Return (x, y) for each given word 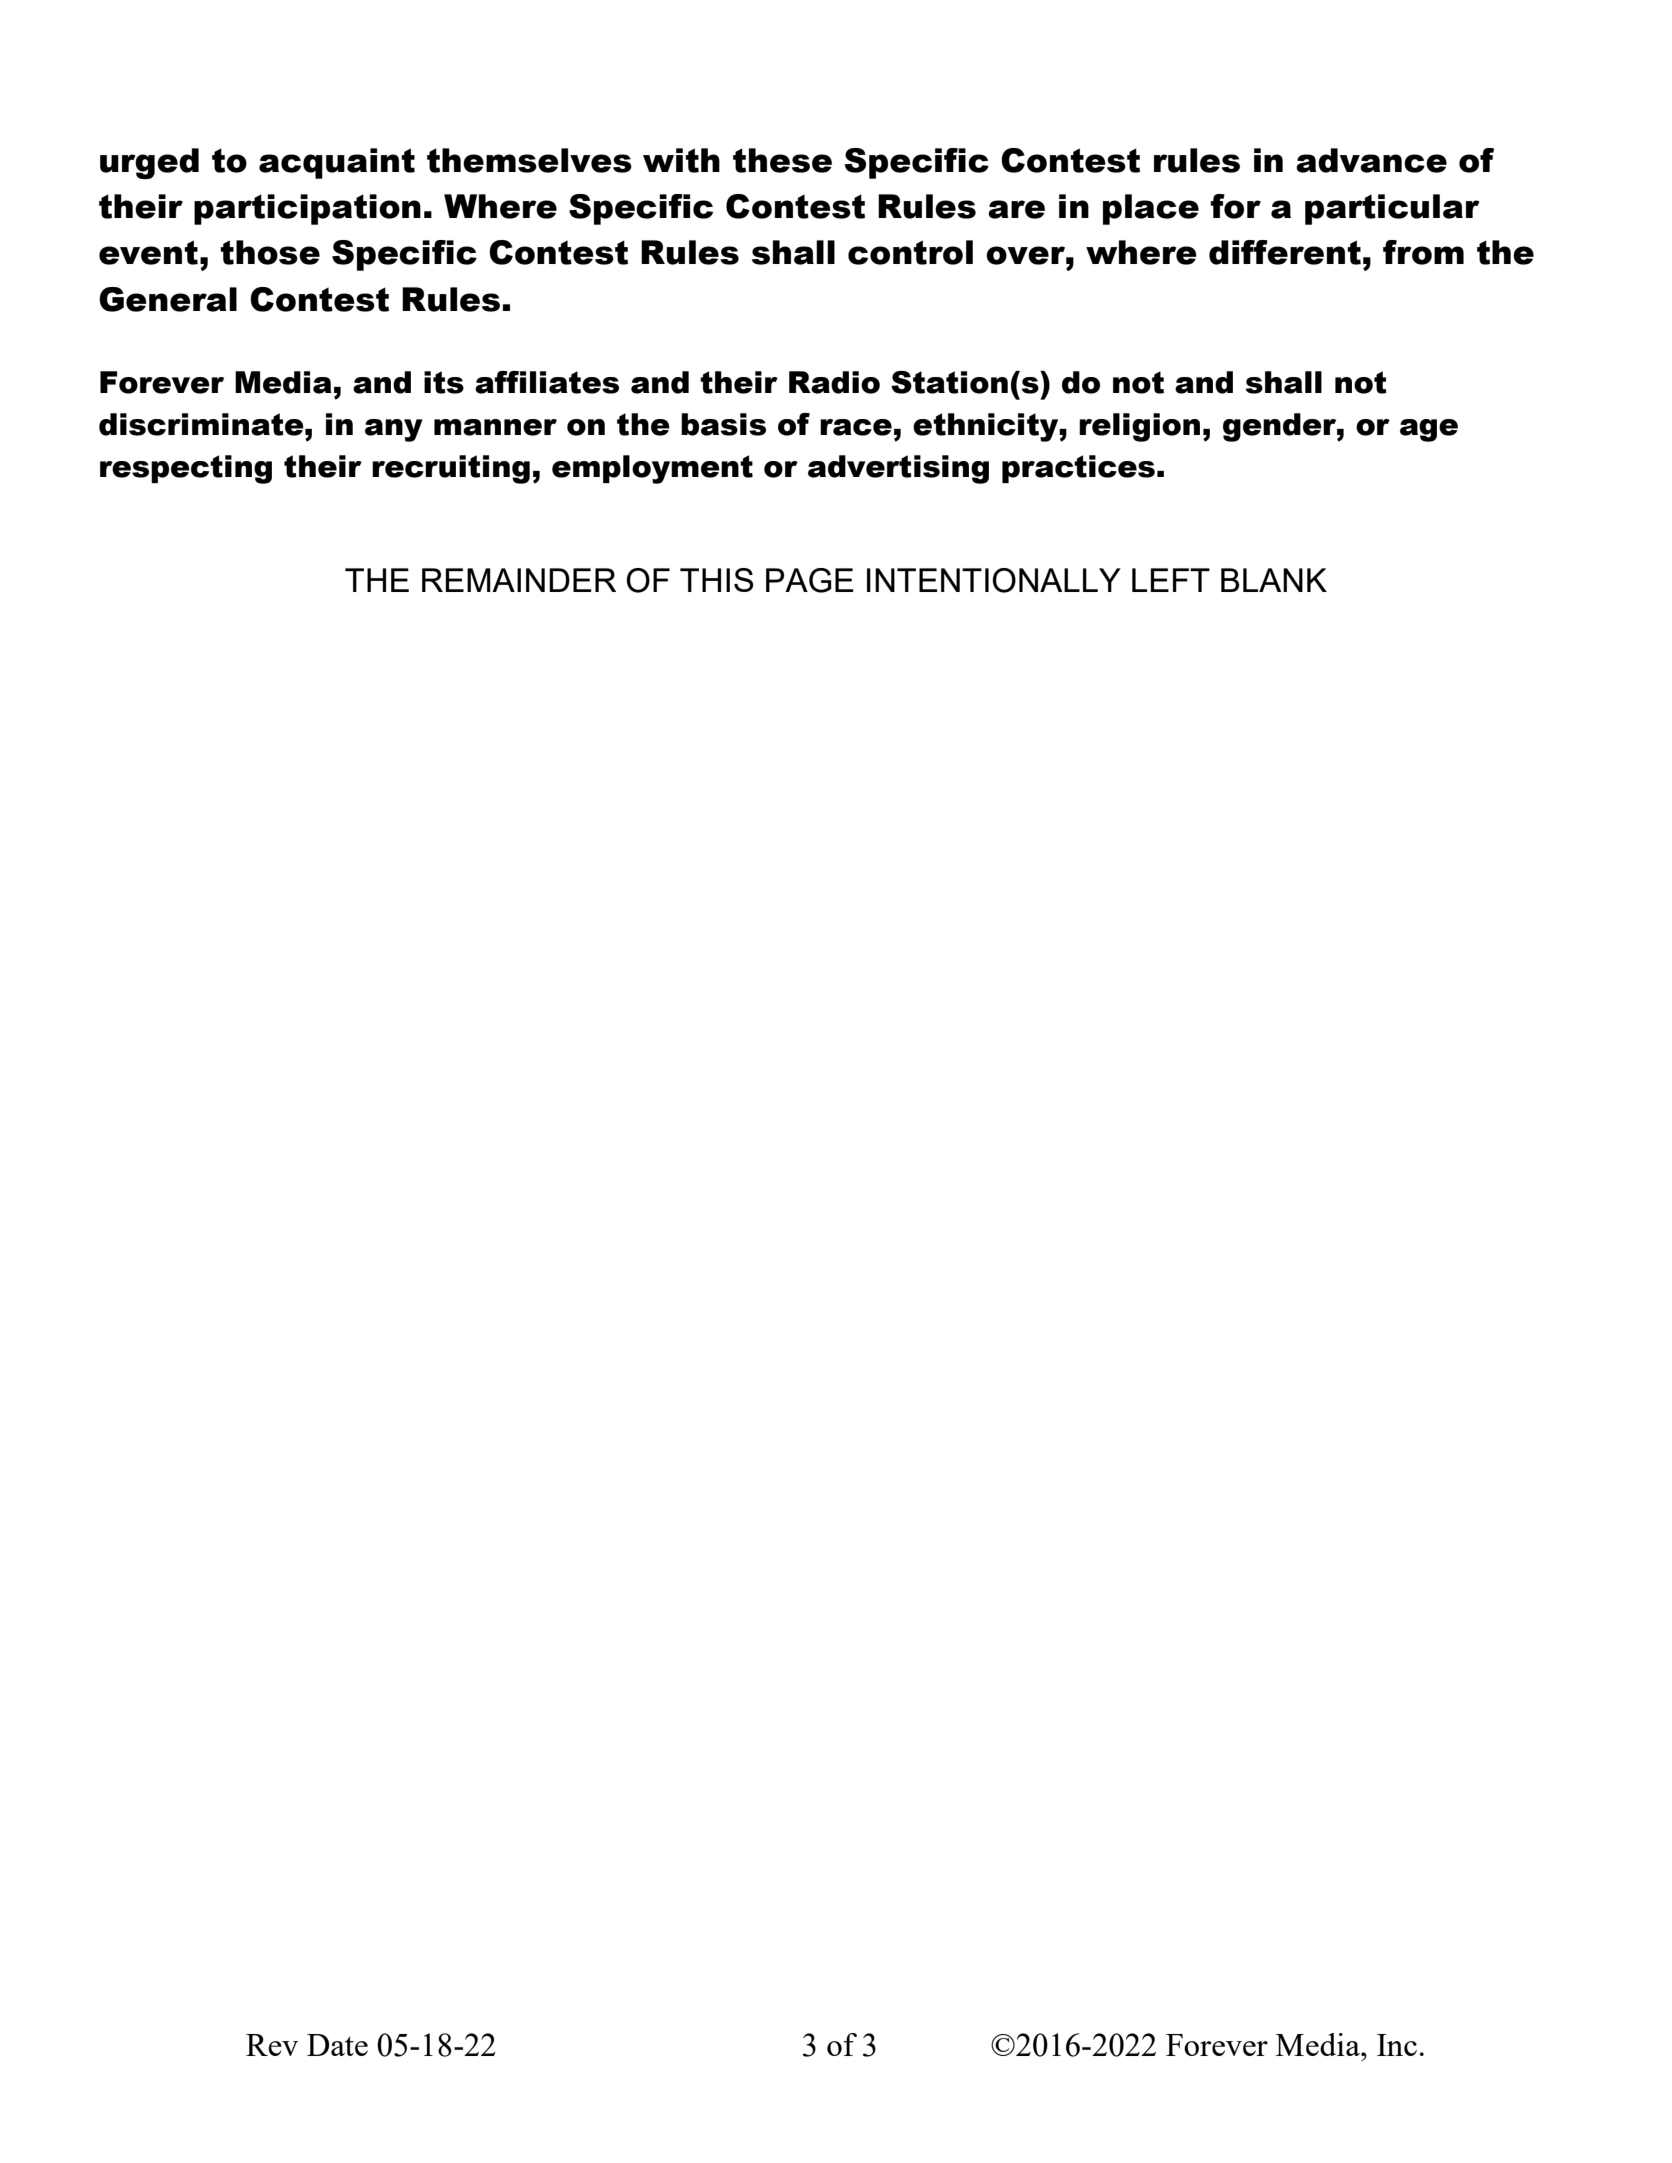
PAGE (809, 580)
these (782, 160)
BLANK (1274, 580)
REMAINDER (519, 580)
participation (307, 209)
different (1285, 252)
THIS (717, 580)
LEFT (1171, 580)
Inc (1397, 2045)
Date (337, 2045)
